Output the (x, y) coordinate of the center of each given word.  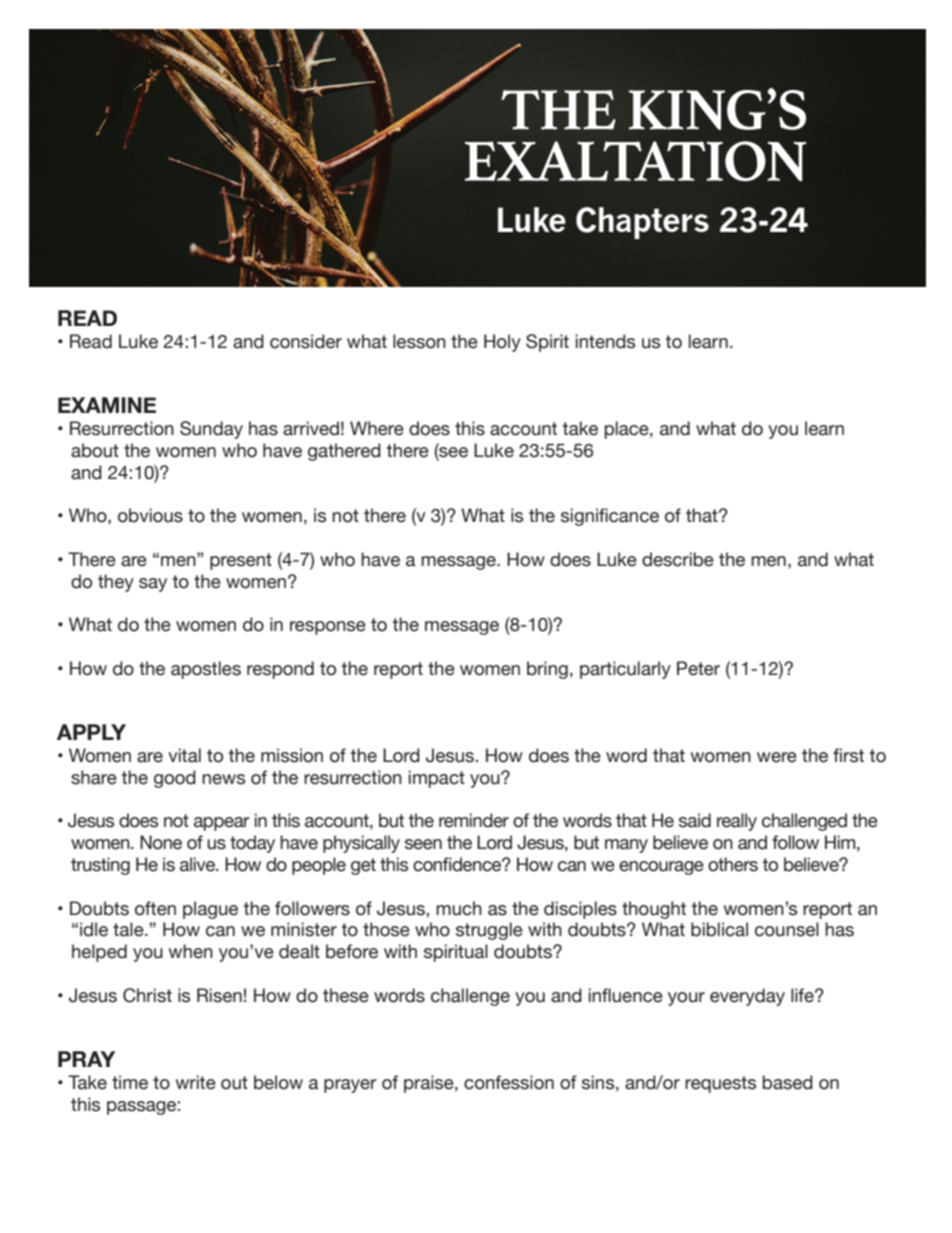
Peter (698, 668)
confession (509, 1082)
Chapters (642, 223)
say (153, 585)
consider (306, 341)
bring (547, 670)
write (196, 1082)
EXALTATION (635, 161)
